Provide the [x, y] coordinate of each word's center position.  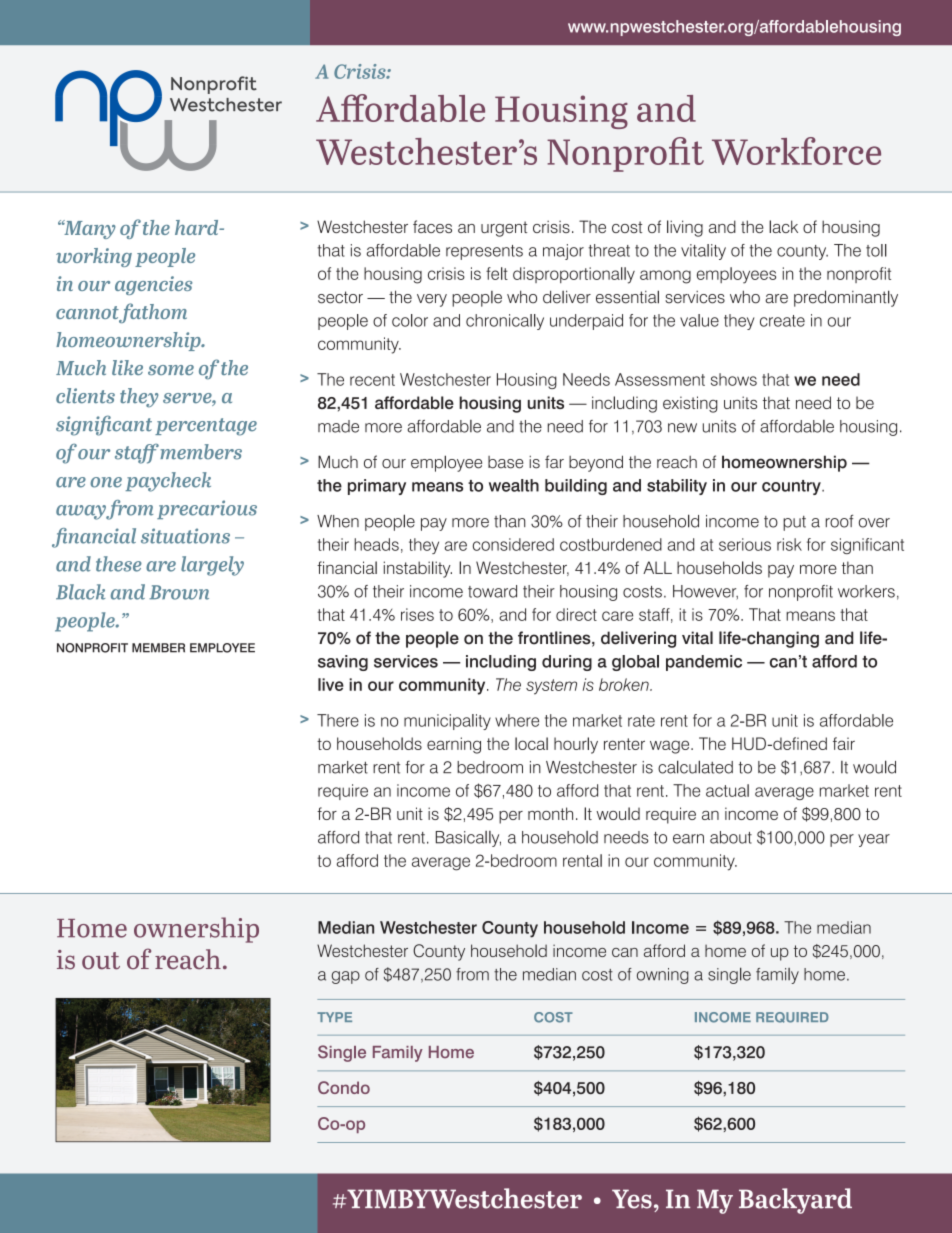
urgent [504, 229]
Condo [344, 1087]
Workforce [796, 151]
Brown [179, 592]
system [551, 687]
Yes [632, 1199]
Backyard [795, 1201]
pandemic [704, 663]
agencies [153, 285]
